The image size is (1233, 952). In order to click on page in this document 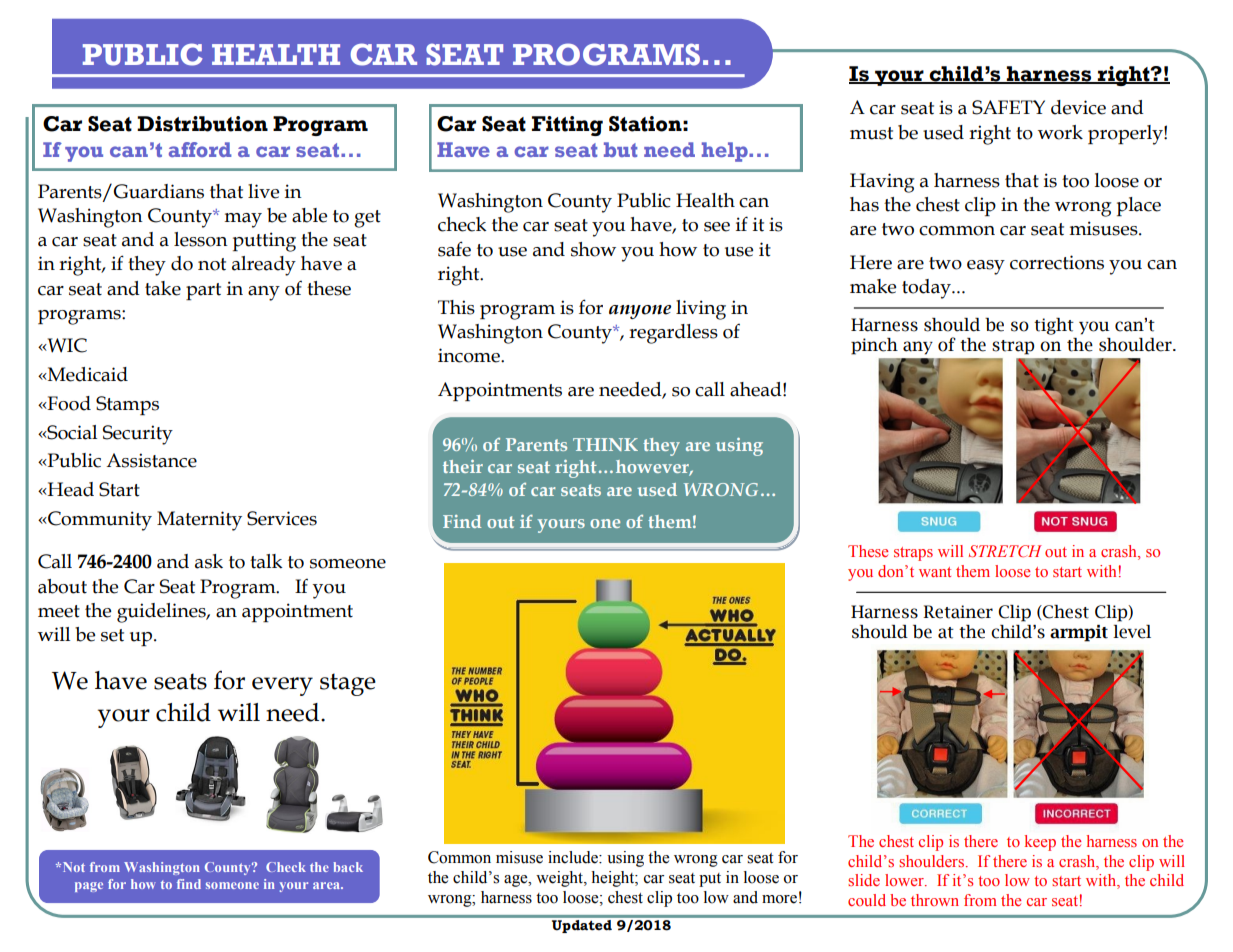, I will do `click(89, 887)`.
